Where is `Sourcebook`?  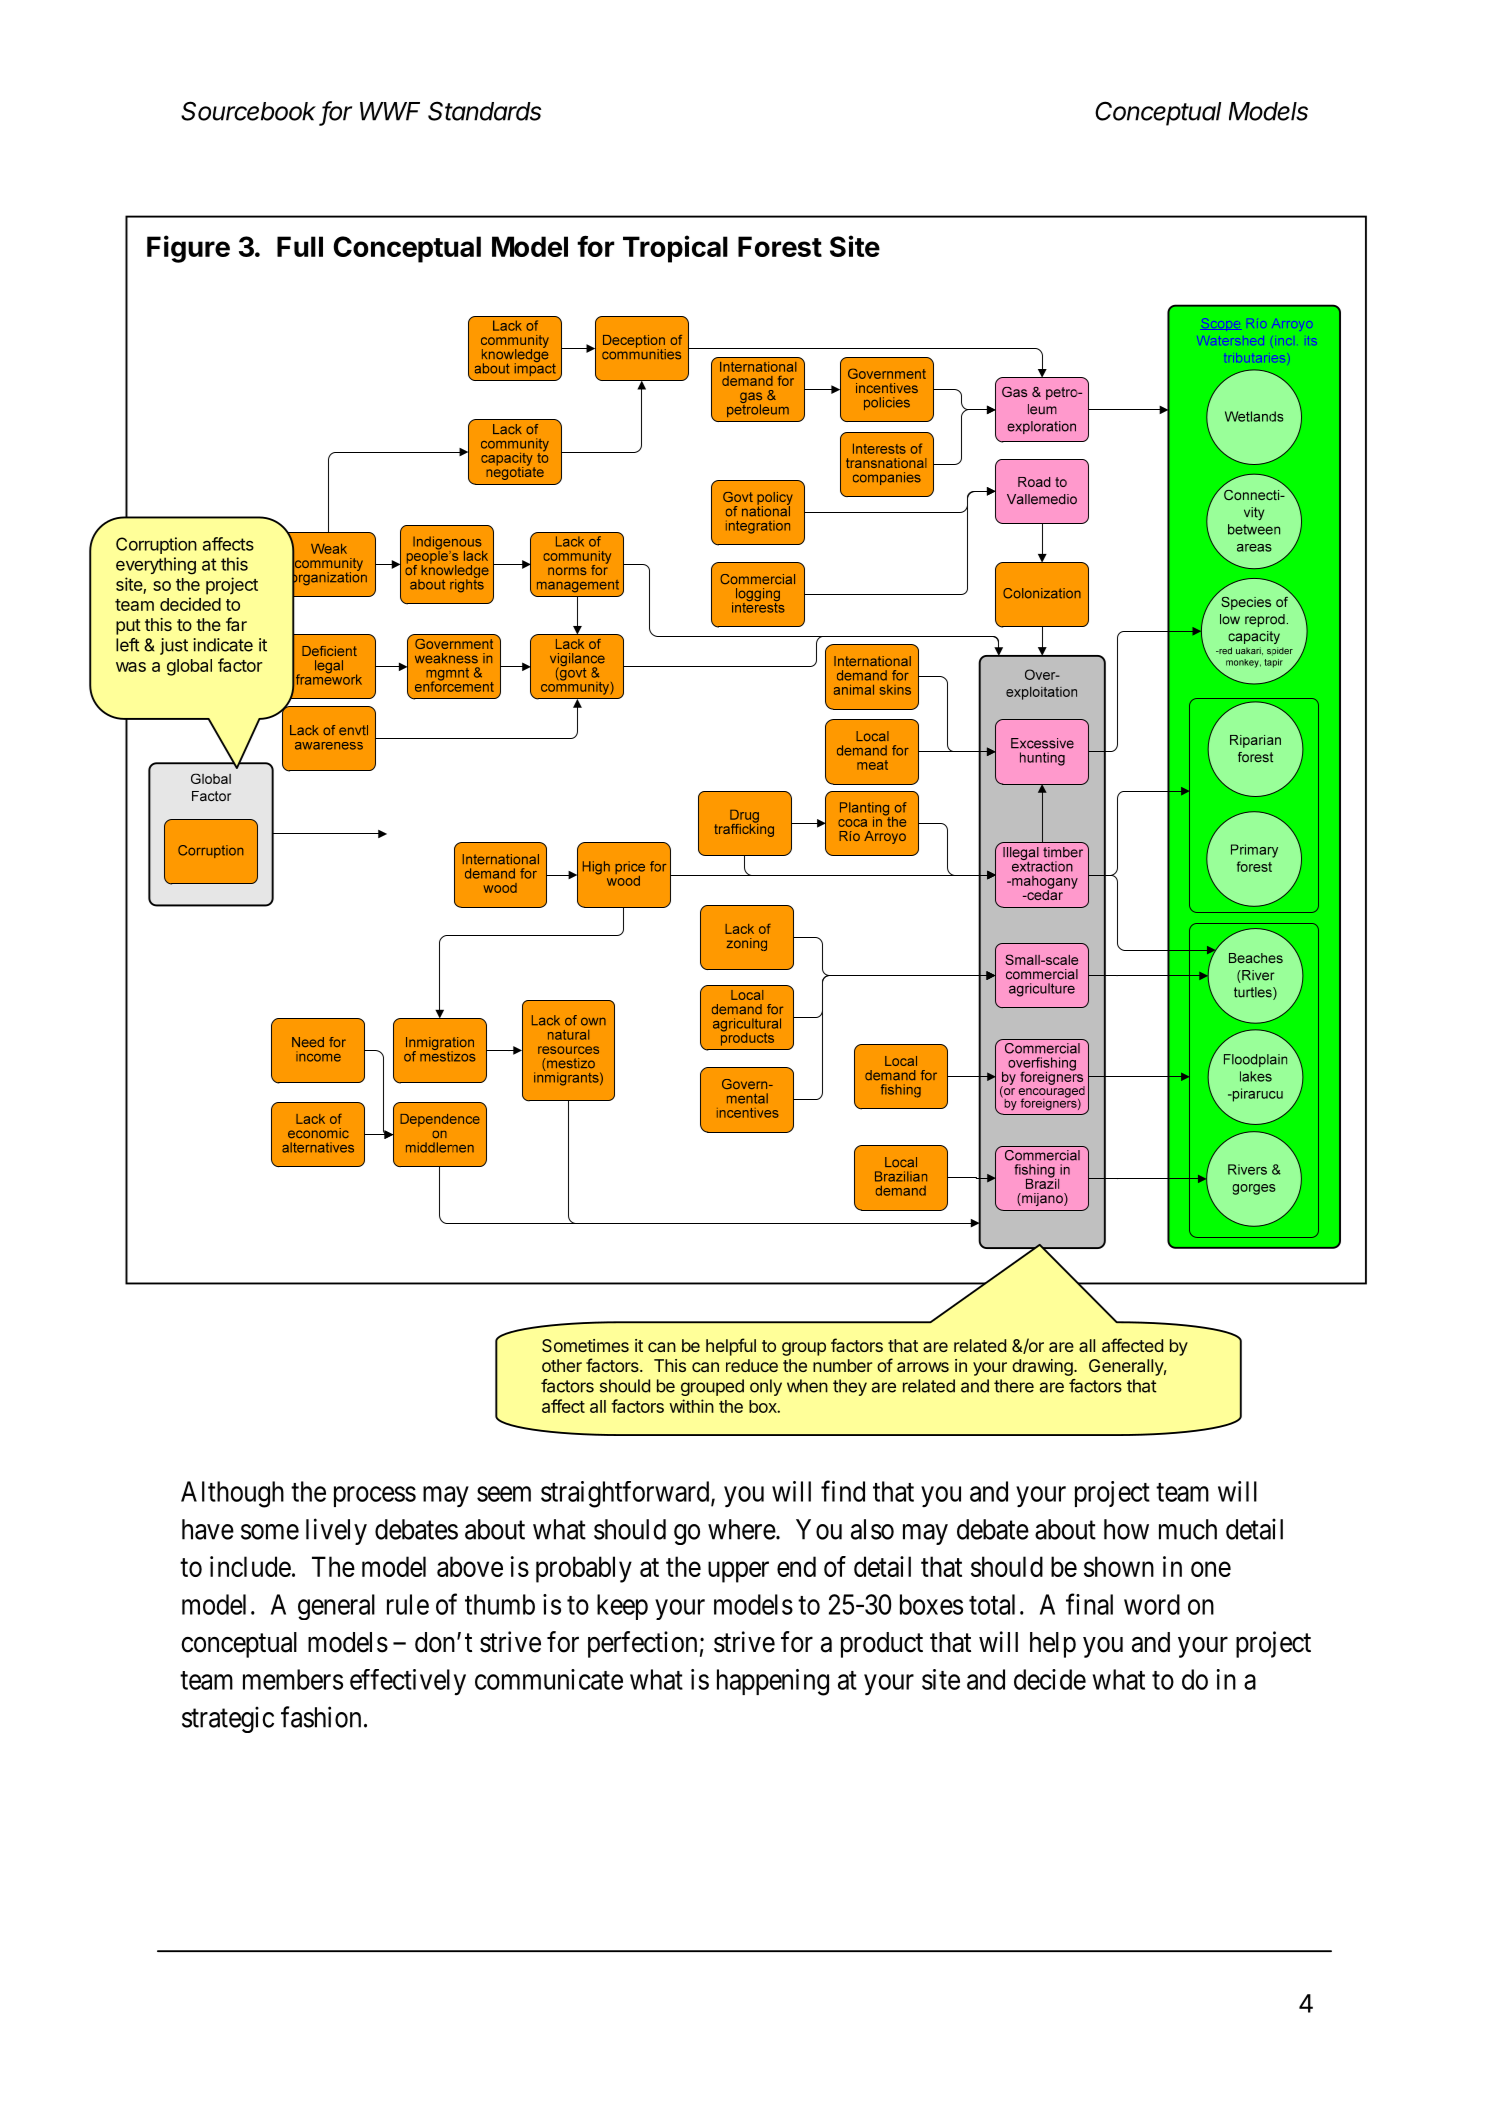 Sourcebook is located at coordinates (248, 111).
